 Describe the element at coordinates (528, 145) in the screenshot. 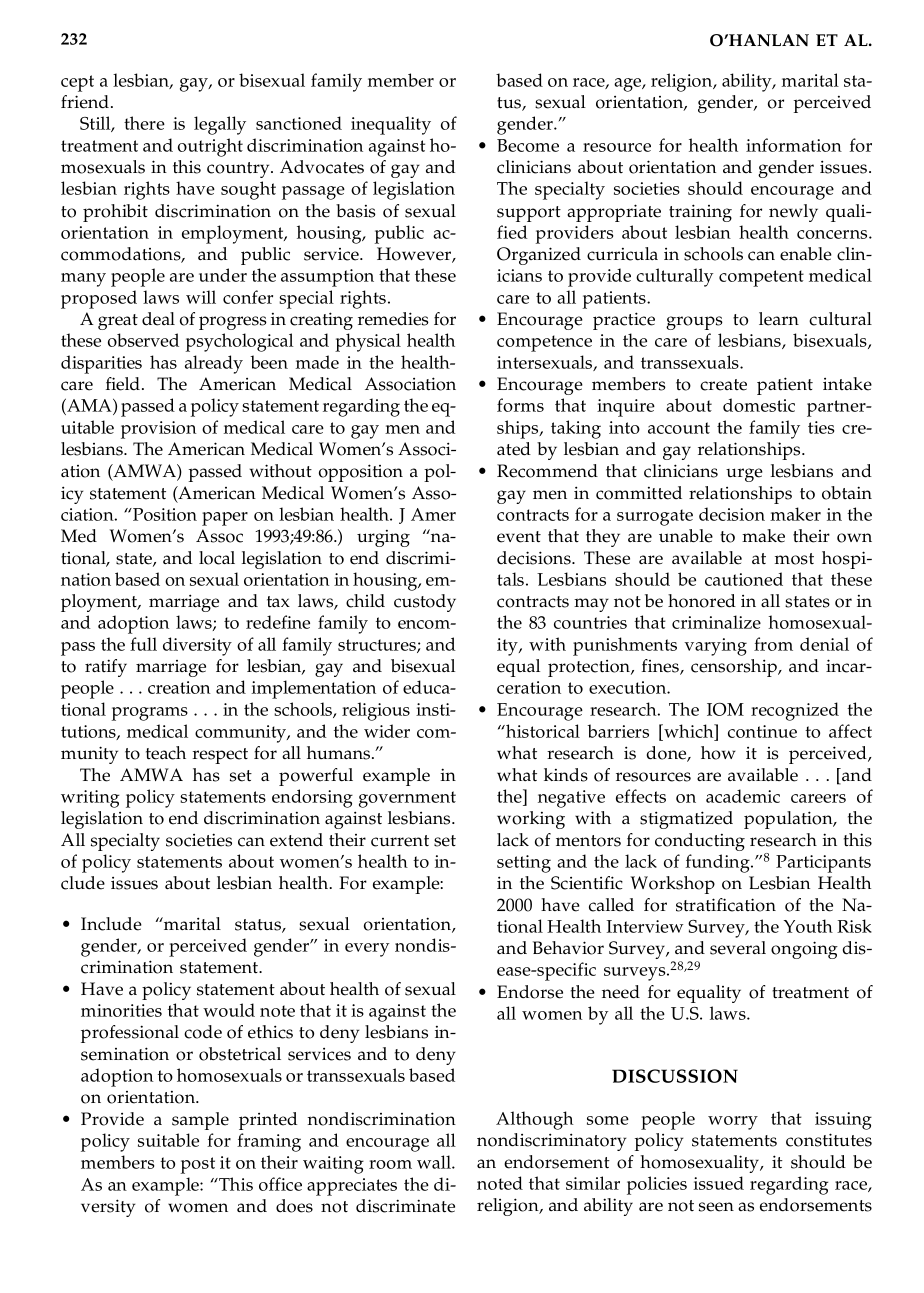

I see `Become` at that location.
